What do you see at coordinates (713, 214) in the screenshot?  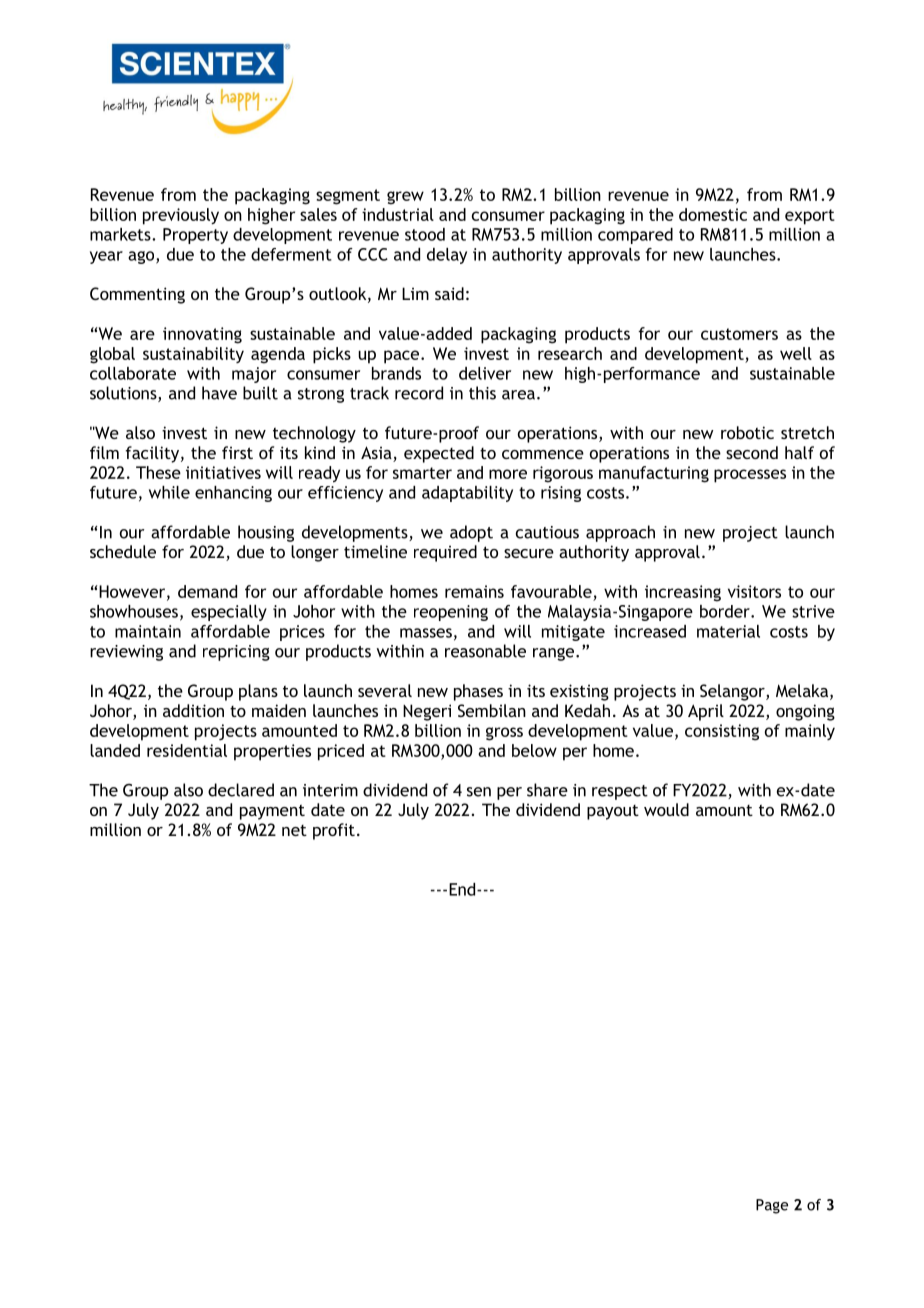 I see `domestic` at bounding box center [713, 214].
